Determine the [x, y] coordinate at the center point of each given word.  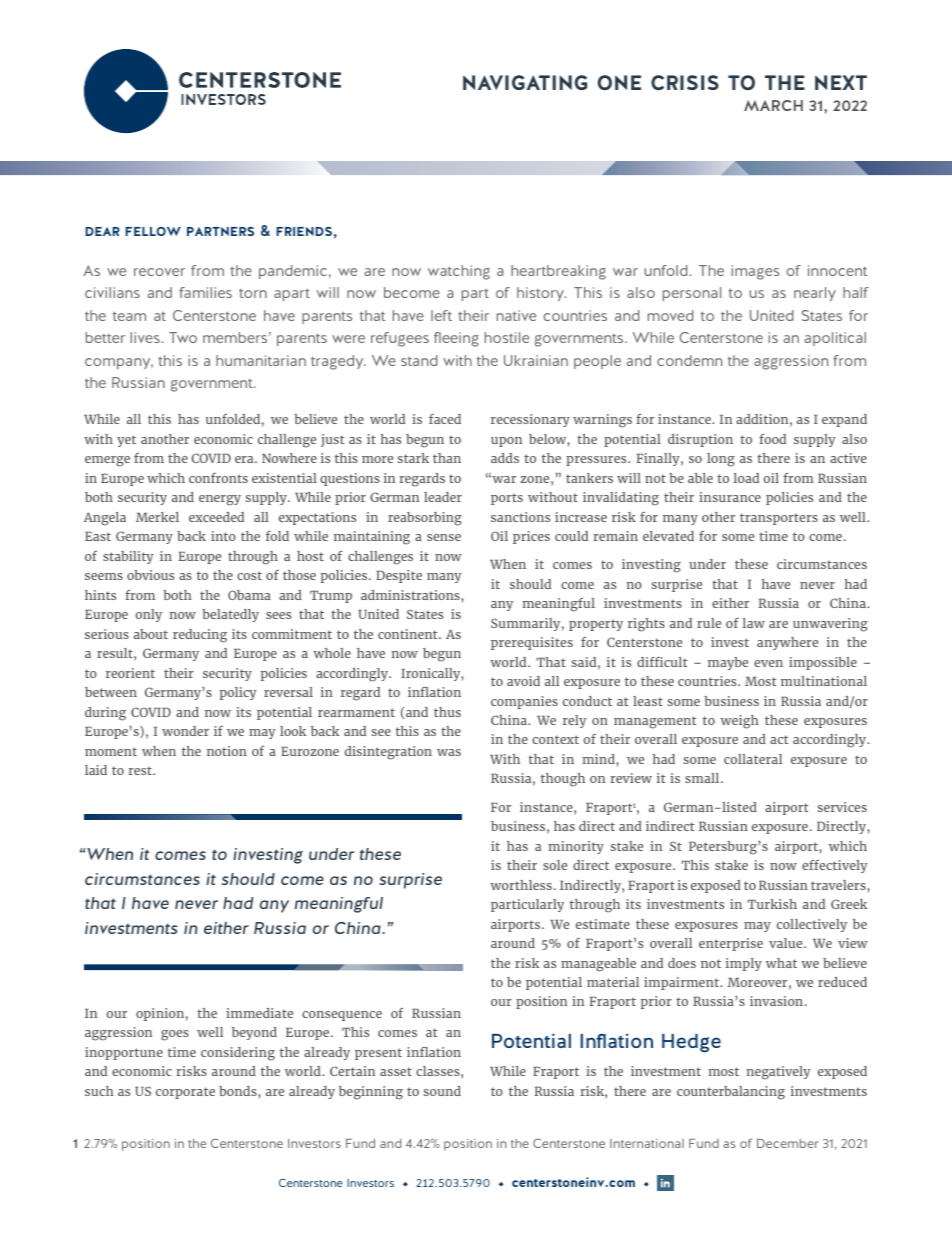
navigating [525, 82]
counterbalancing [731, 1093]
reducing [200, 636]
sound [442, 1091]
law [754, 623]
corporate [185, 1093]
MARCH [773, 105]
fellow [153, 231]
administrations [411, 595]
